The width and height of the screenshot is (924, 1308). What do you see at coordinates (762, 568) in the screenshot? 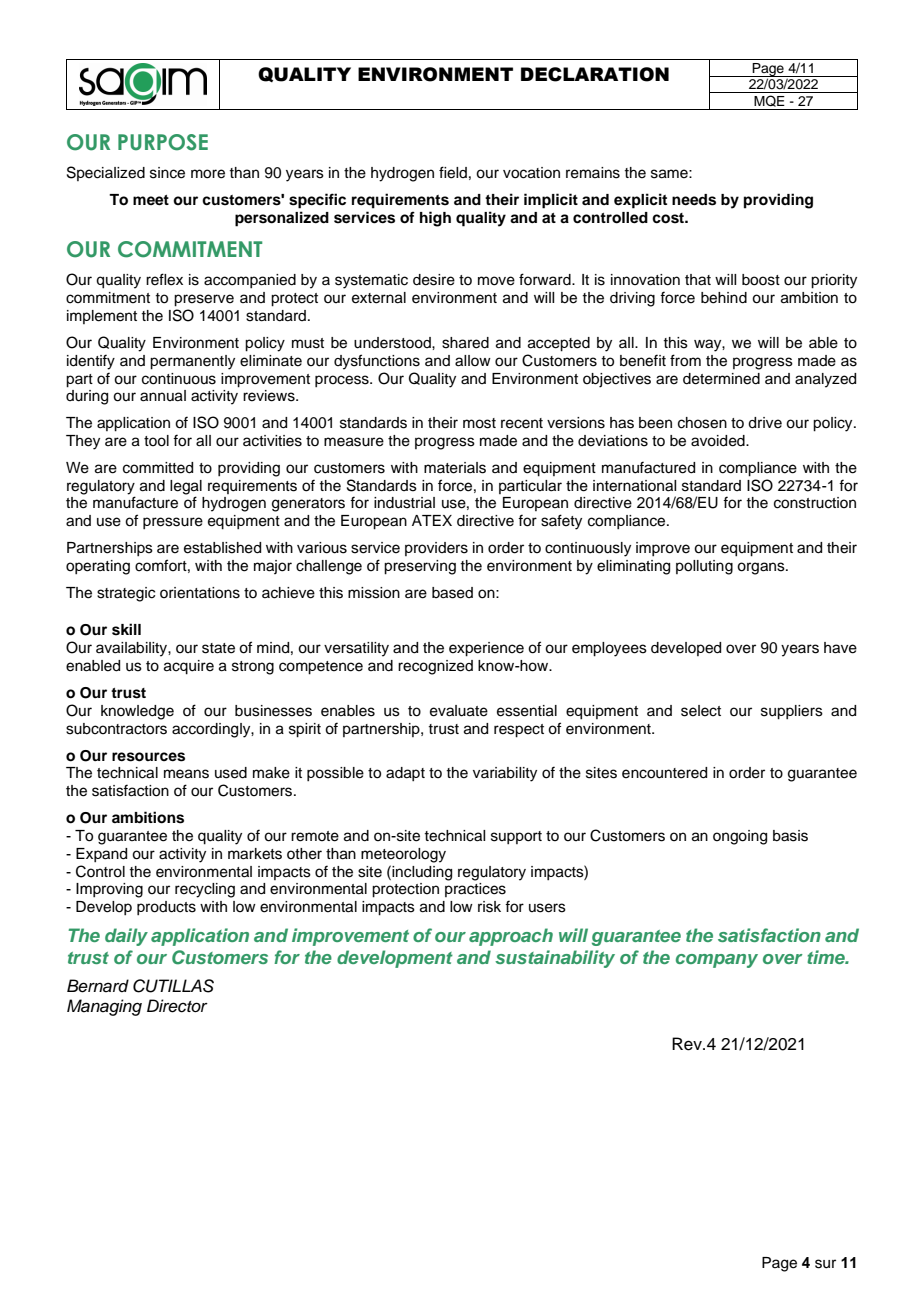
I see `organs` at bounding box center [762, 568].
